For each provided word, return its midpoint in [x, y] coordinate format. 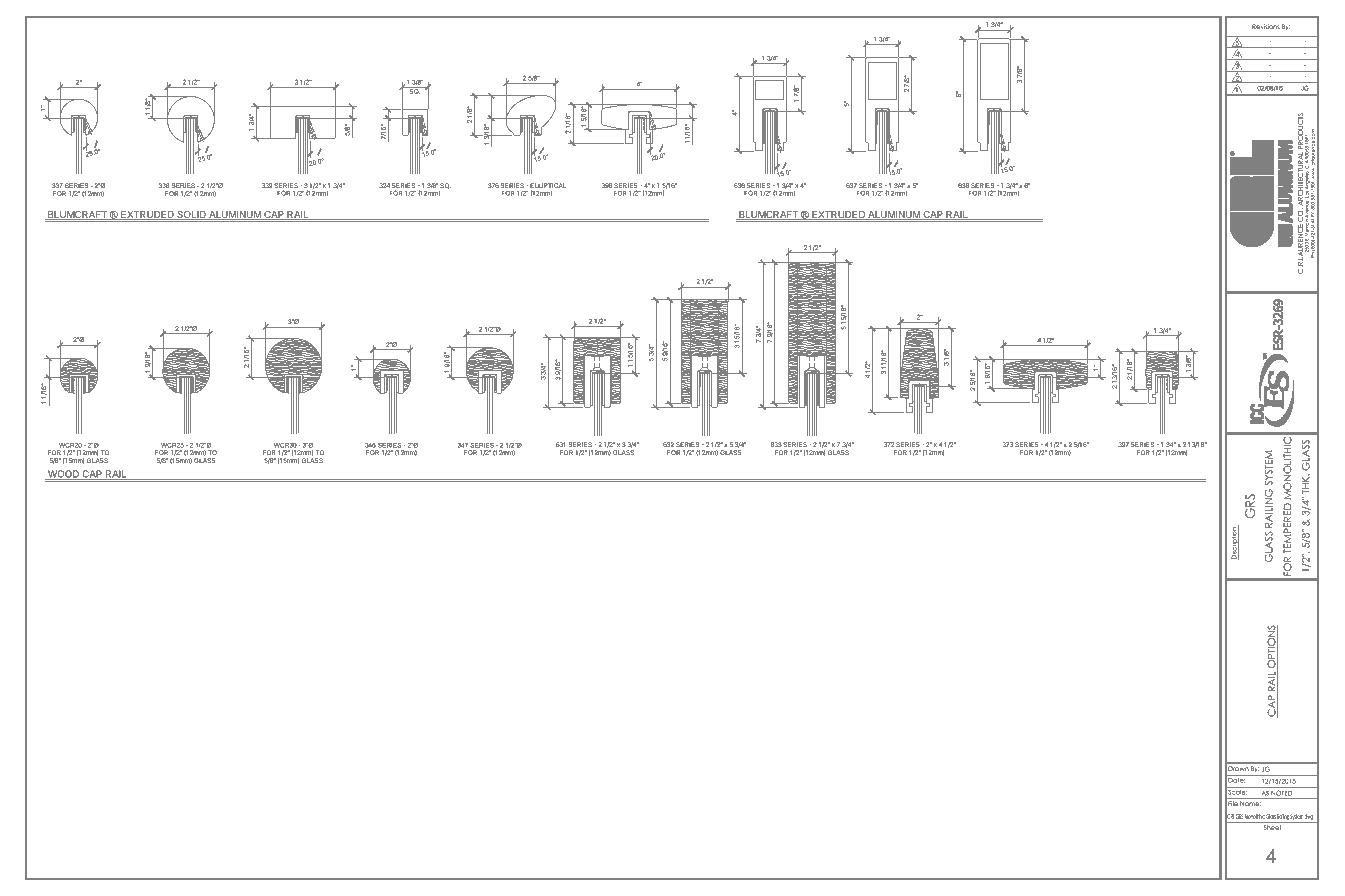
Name [1250, 803]
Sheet [1272, 827]
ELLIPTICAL [547, 187]
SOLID [191, 215]
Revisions [1266, 26]
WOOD [63, 475]
